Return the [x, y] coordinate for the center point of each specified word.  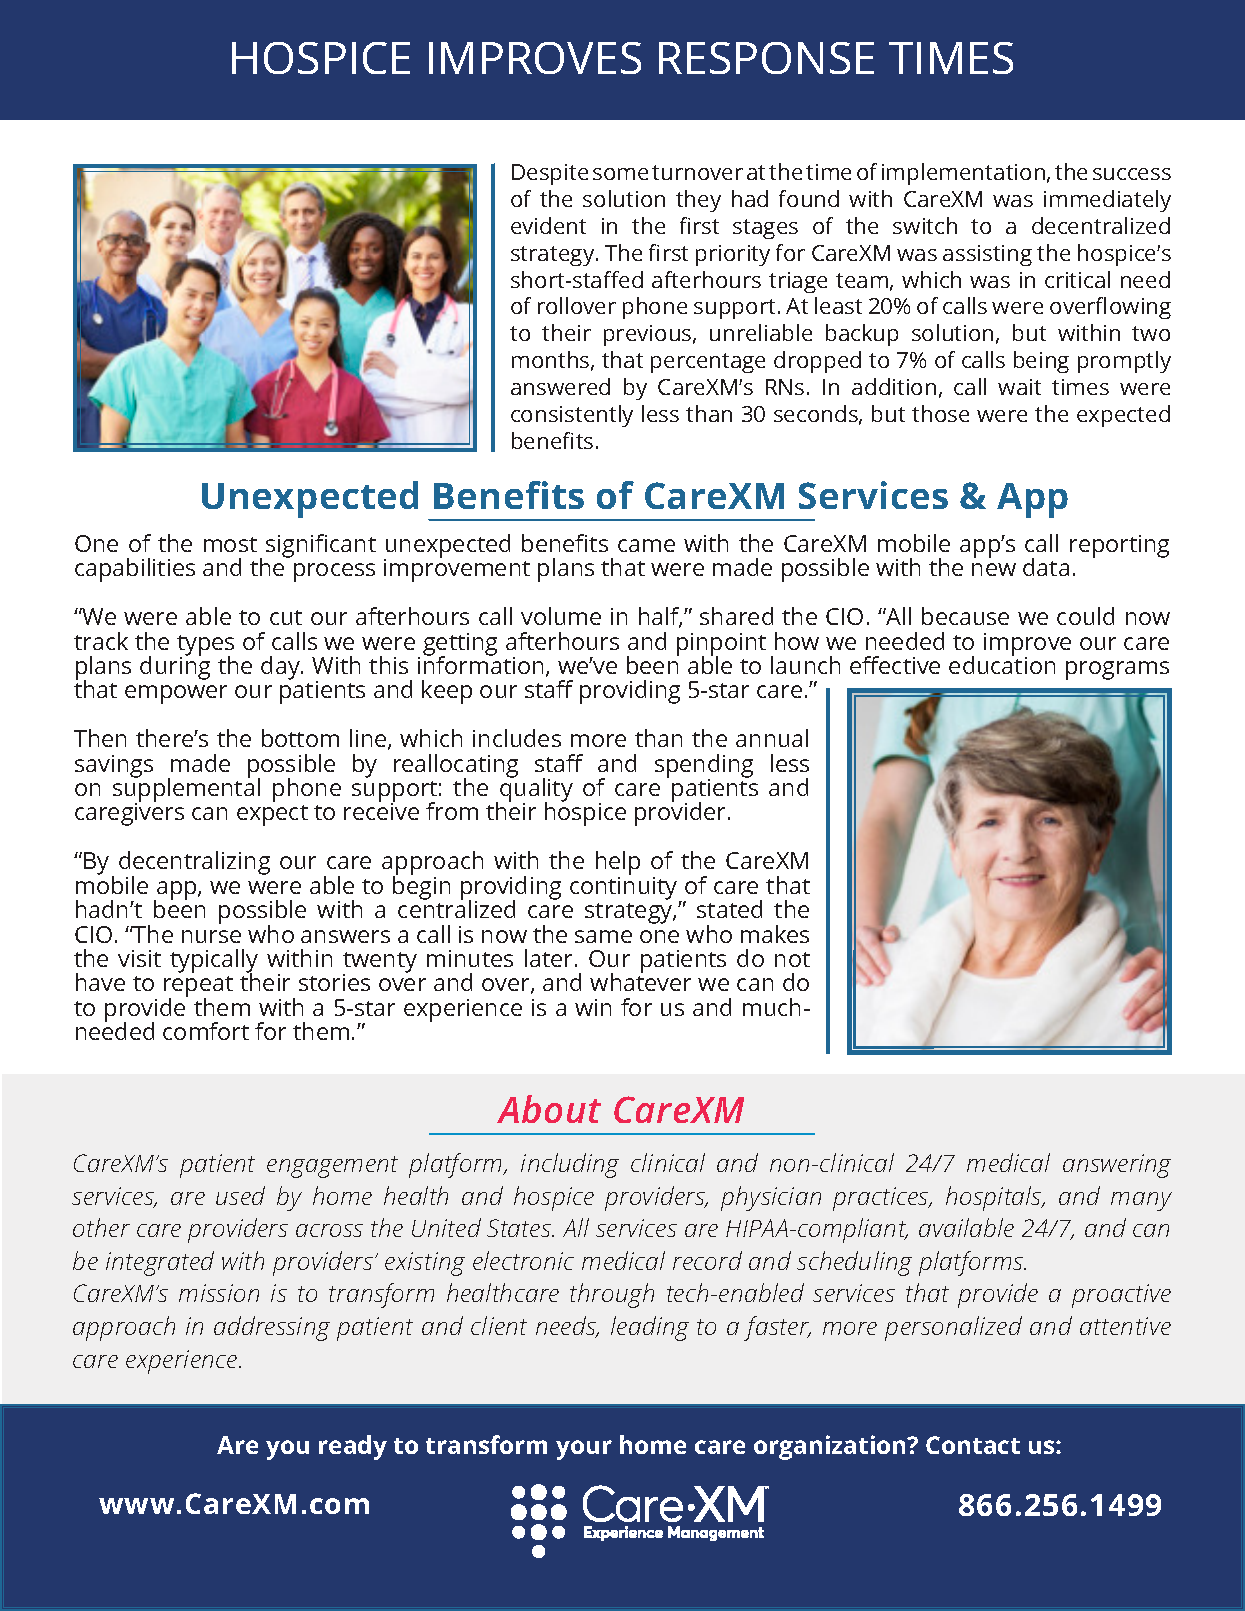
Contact [973, 1445]
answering [1117, 1166]
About [549, 1109]
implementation [965, 174]
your [584, 1450]
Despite [550, 174]
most [230, 544]
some [620, 174]
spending [704, 767]
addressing [272, 1328]
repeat [198, 988]
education [1002, 664]
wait [1019, 387]
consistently [572, 416]
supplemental [186, 790]
